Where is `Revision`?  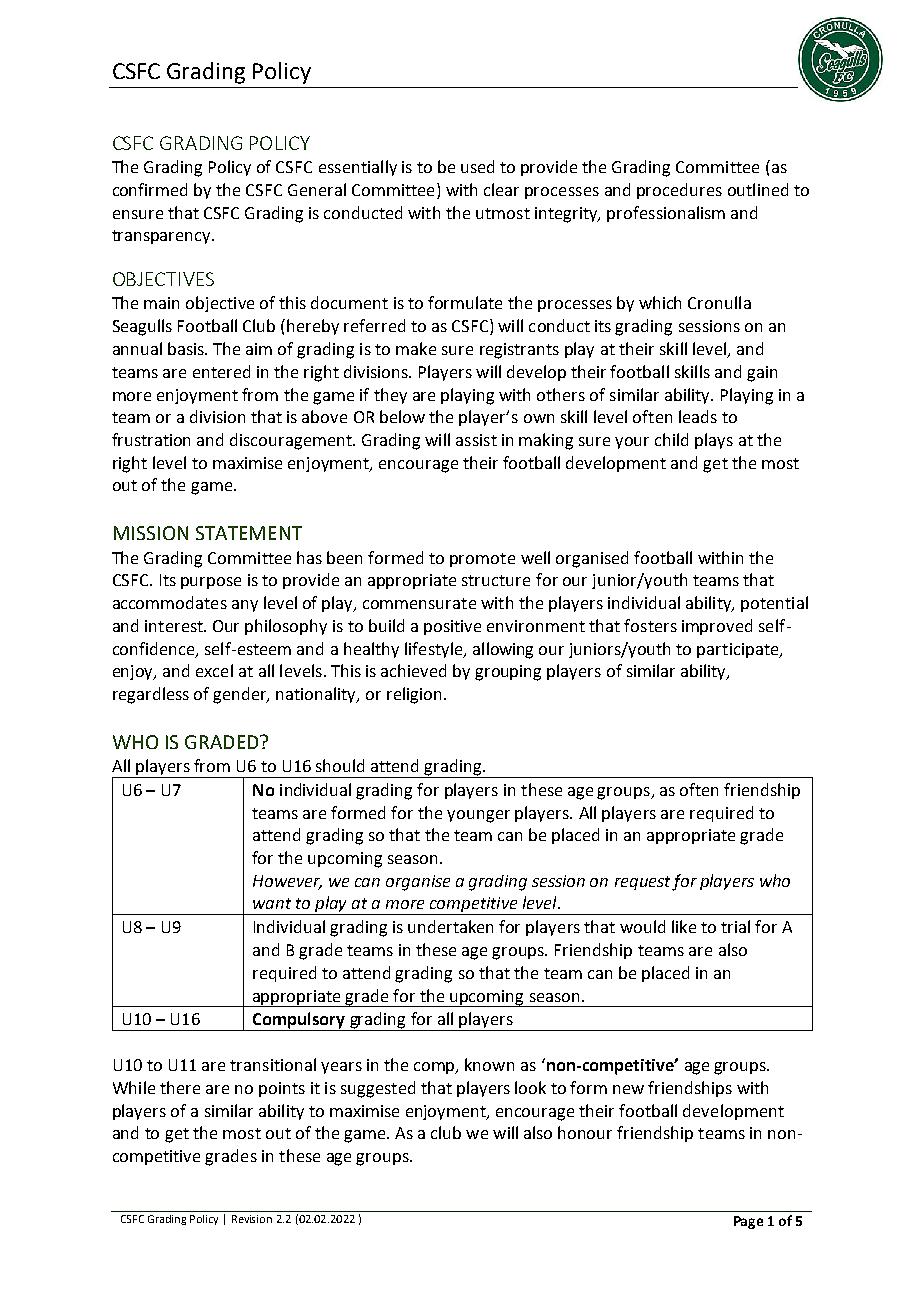
Revision is located at coordinates (252, 1219).
